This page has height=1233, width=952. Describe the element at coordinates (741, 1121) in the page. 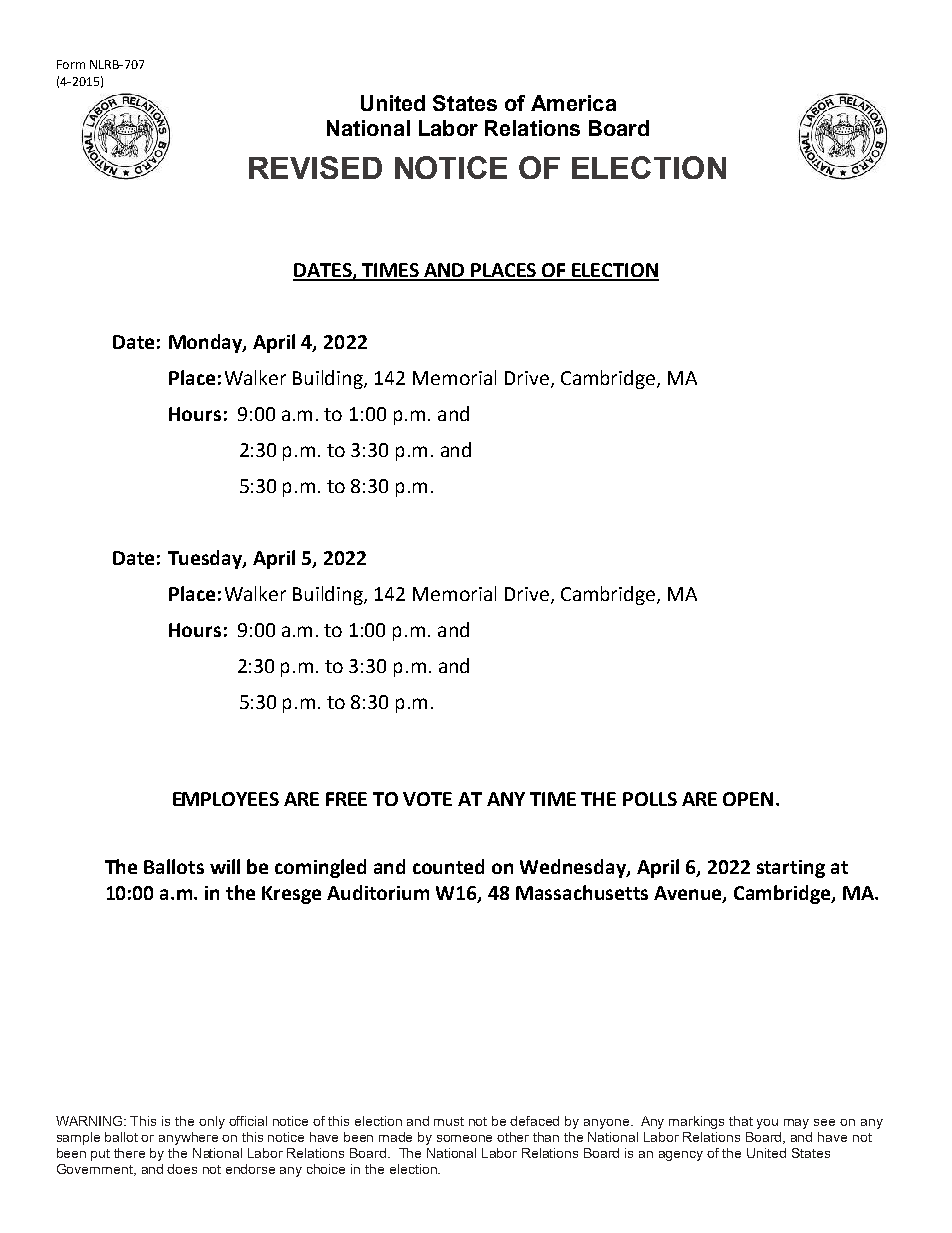

I see `that` at that location.
